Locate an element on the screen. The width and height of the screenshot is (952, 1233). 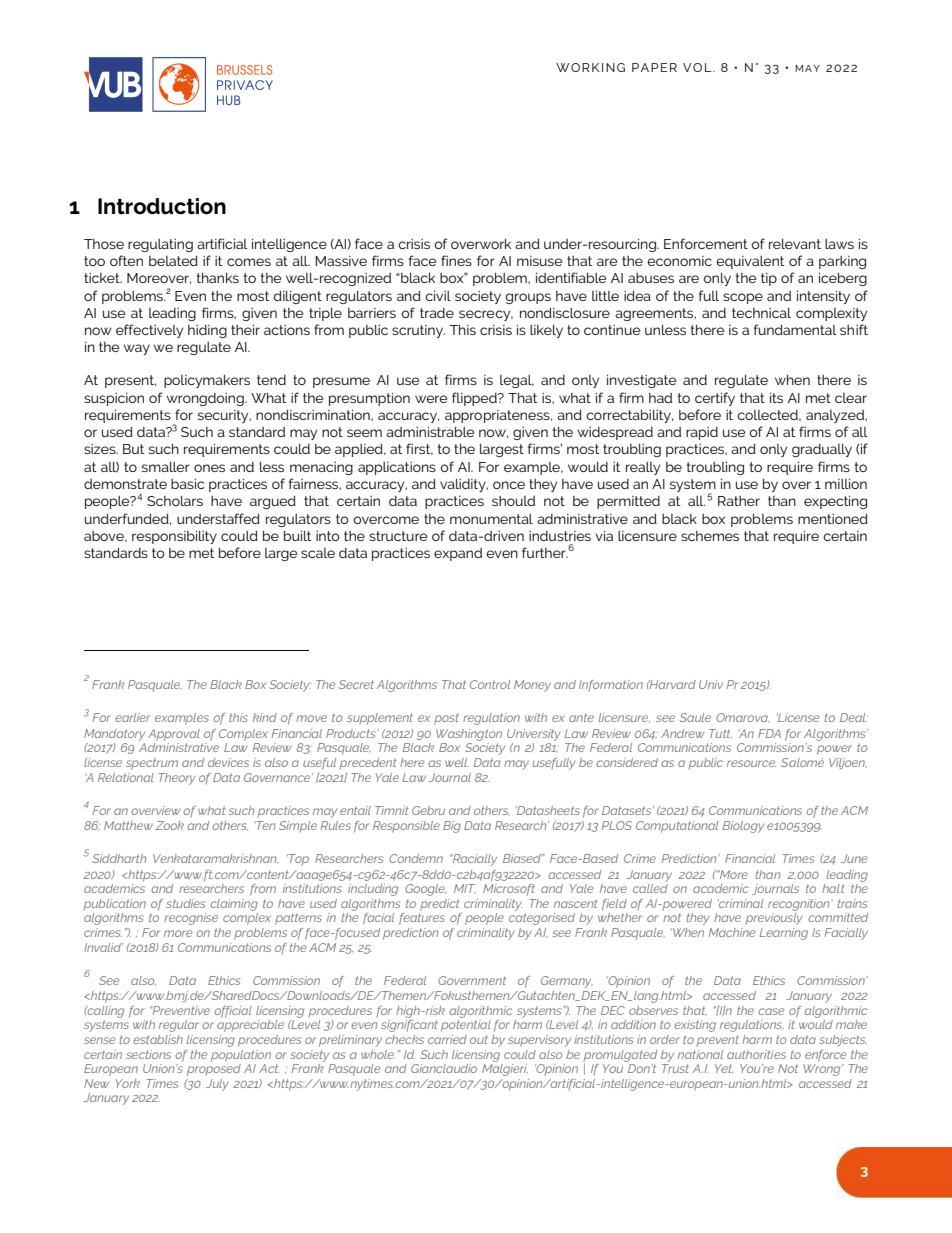
Introduction is located at coordinates (162, 206).
